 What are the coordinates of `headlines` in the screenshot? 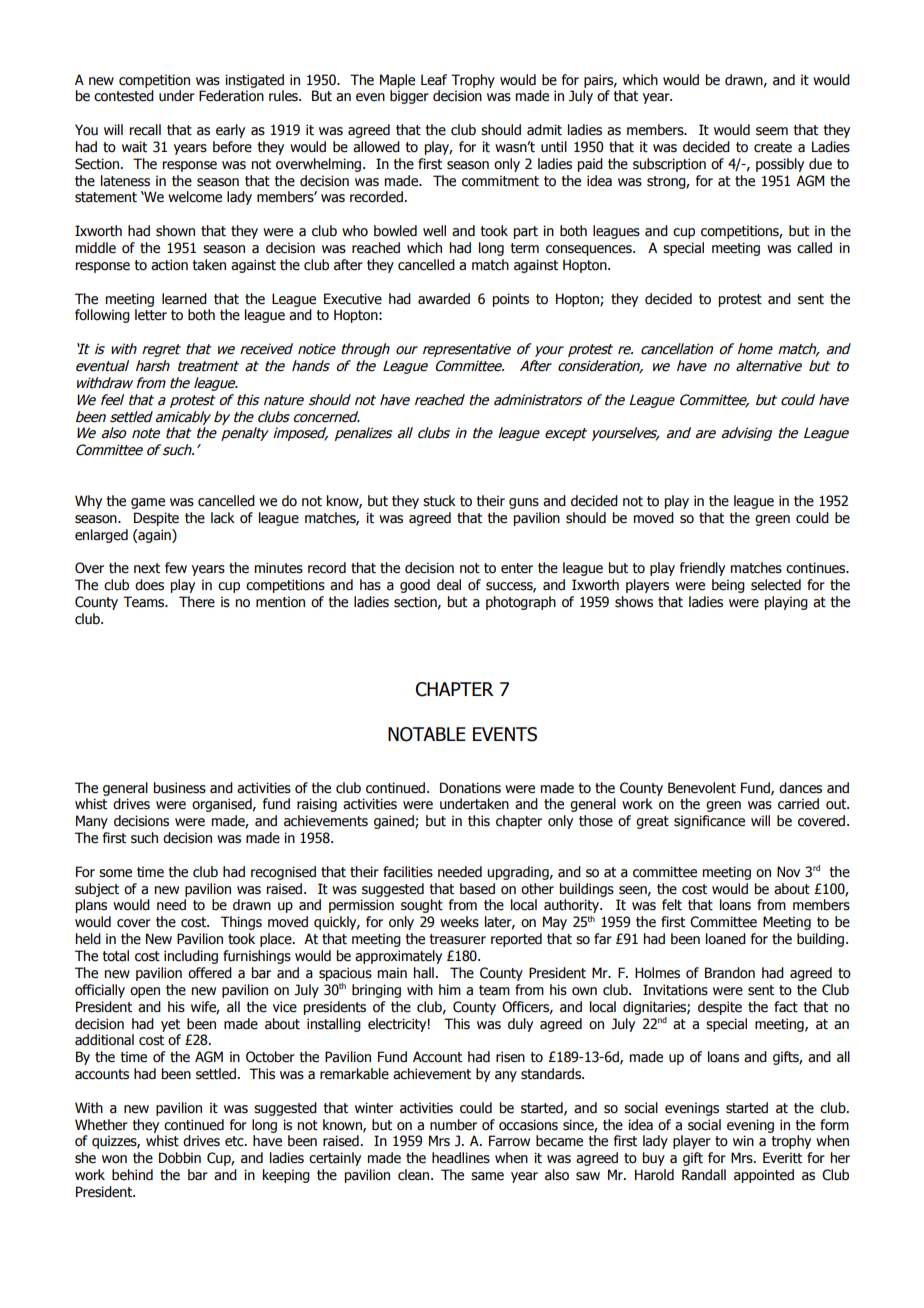 It's located at (461, 1158).
